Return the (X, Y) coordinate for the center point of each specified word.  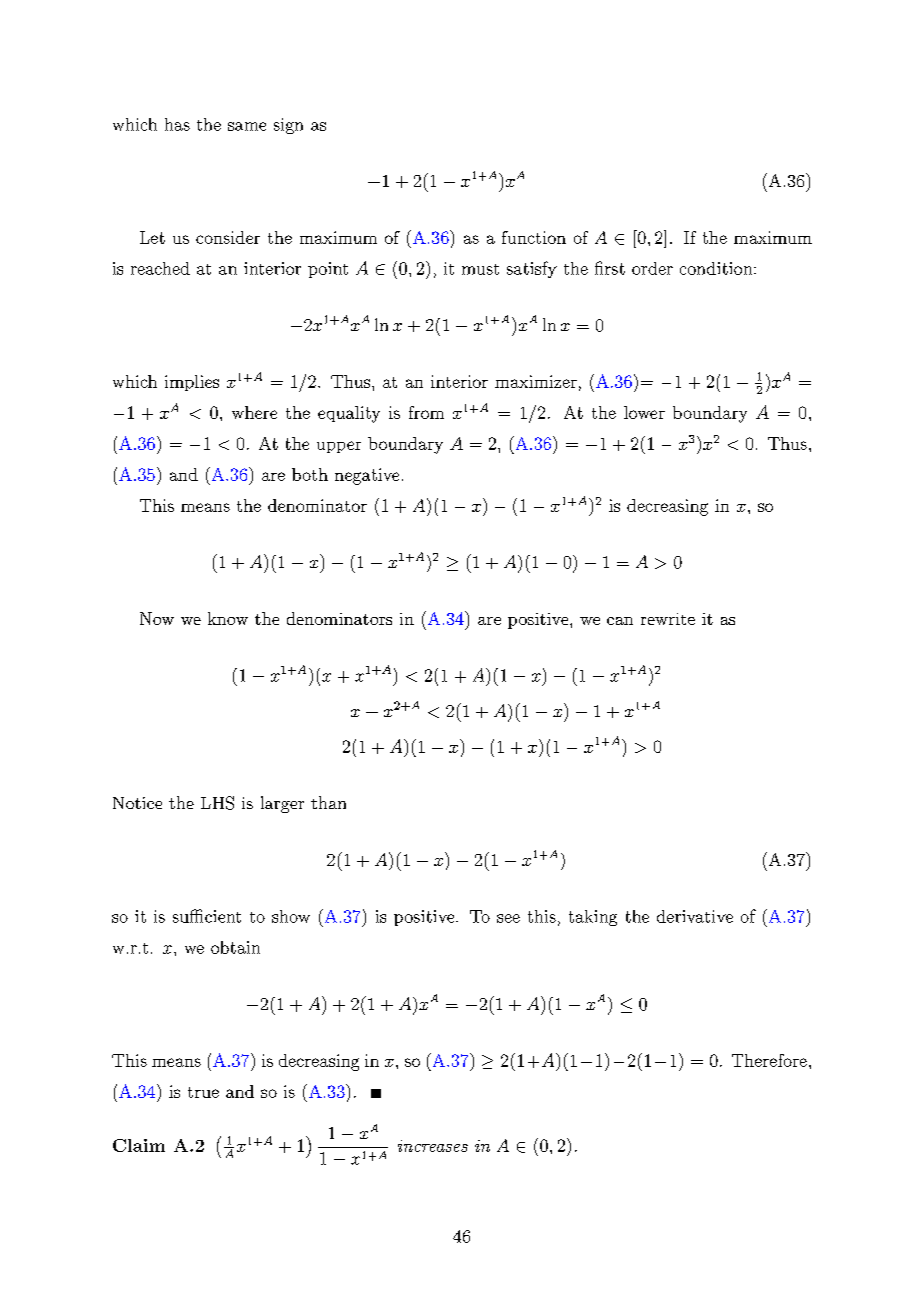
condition (717, 268)
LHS (217, 803)
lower (644, 412)
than (328, 802)
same (247, 126)
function (534, 237)
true (203, 1092)
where (254, 412)
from (426, 412)
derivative (695, 916)
